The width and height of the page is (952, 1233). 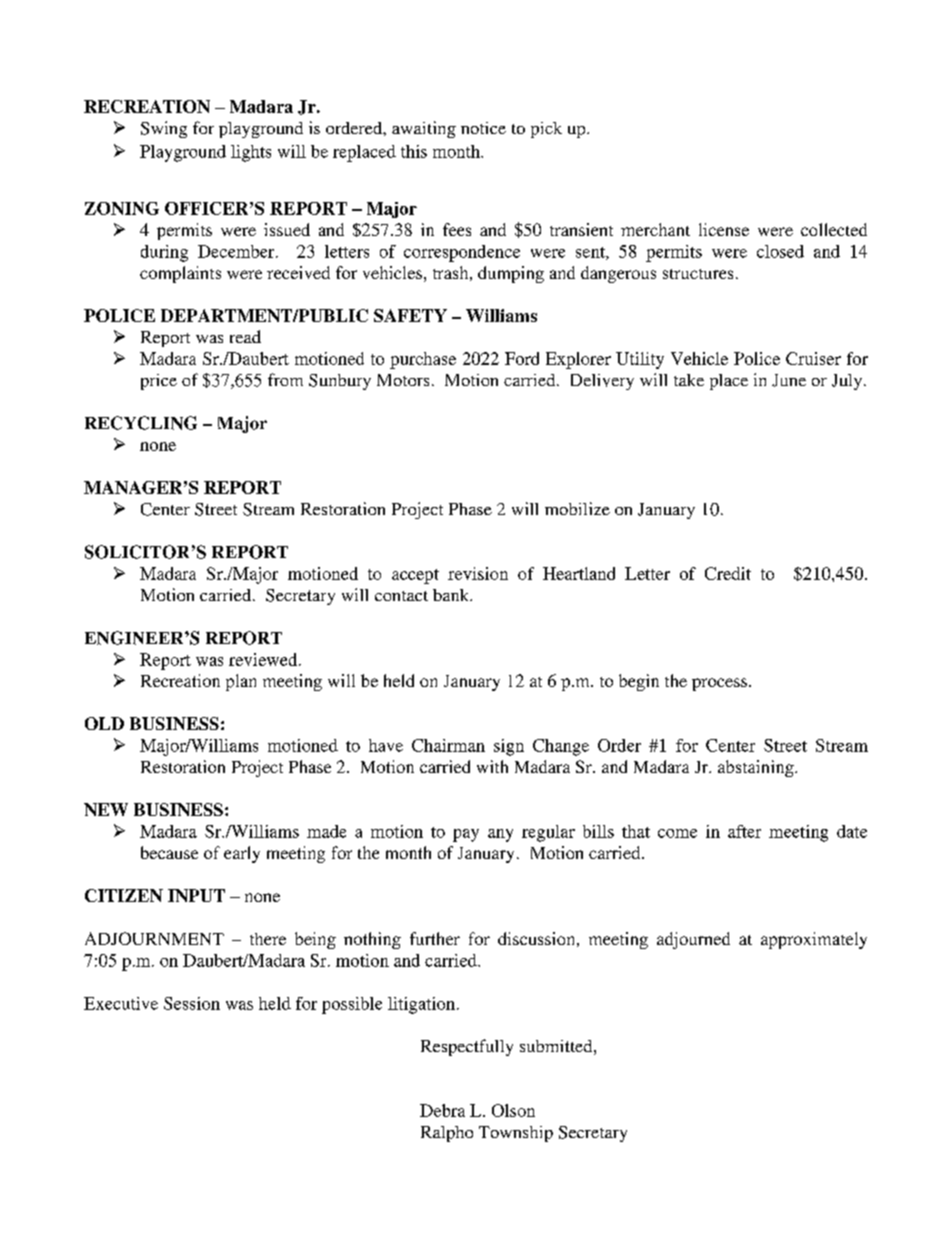 I want to click on process, so click(x=719, y=684).
